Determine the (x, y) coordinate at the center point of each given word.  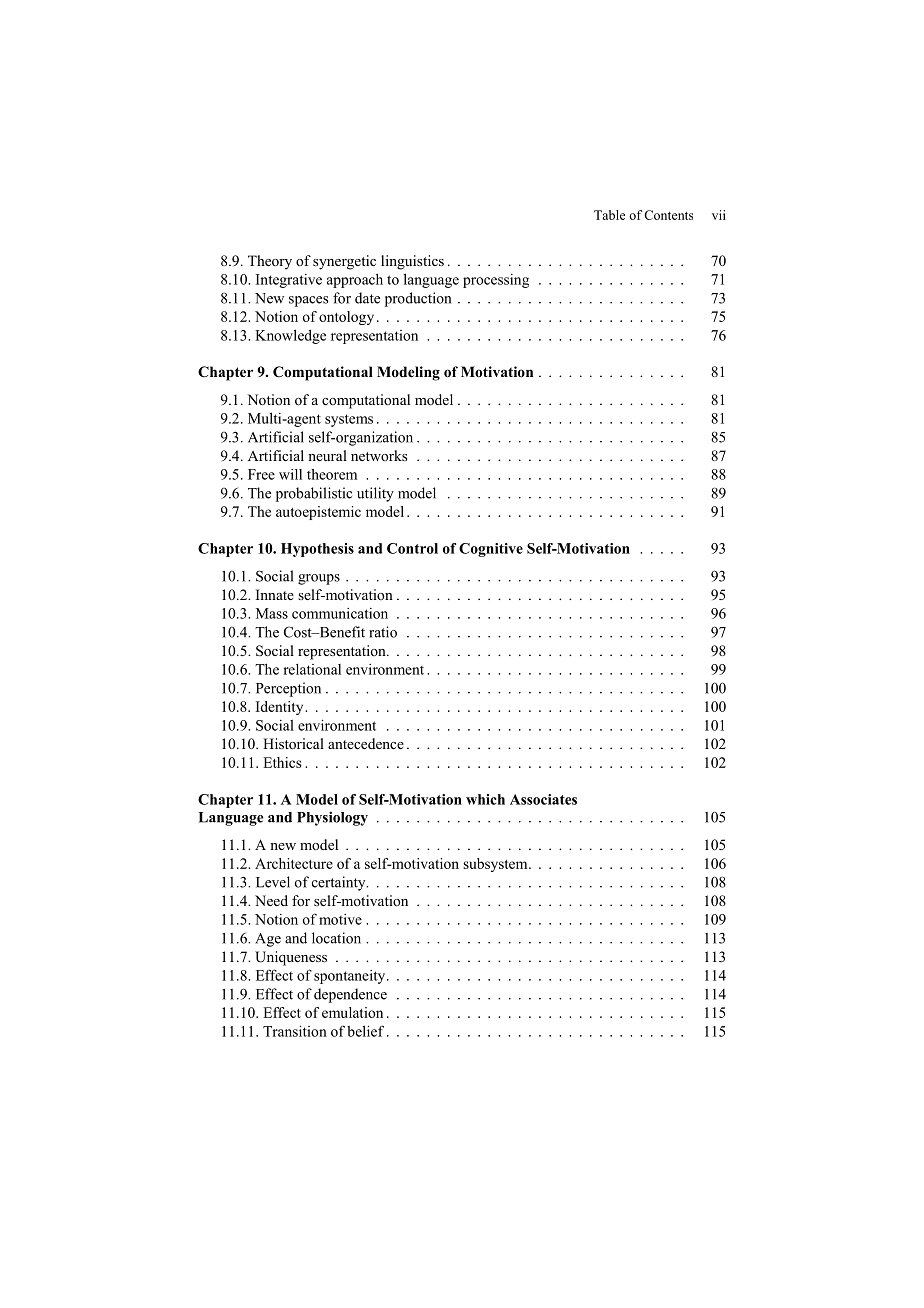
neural (327, 455)
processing (496, 281)
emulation (352, 1012)
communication (340, 613)
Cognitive (491, 550)
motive (340, 919)
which (485, 799)
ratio (383, 632)
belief (365, 1031)
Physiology (332, 818)
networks (379, 455)
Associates (543, 799)
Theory (270, 262)
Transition (295, 1031)
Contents (668, 215)
